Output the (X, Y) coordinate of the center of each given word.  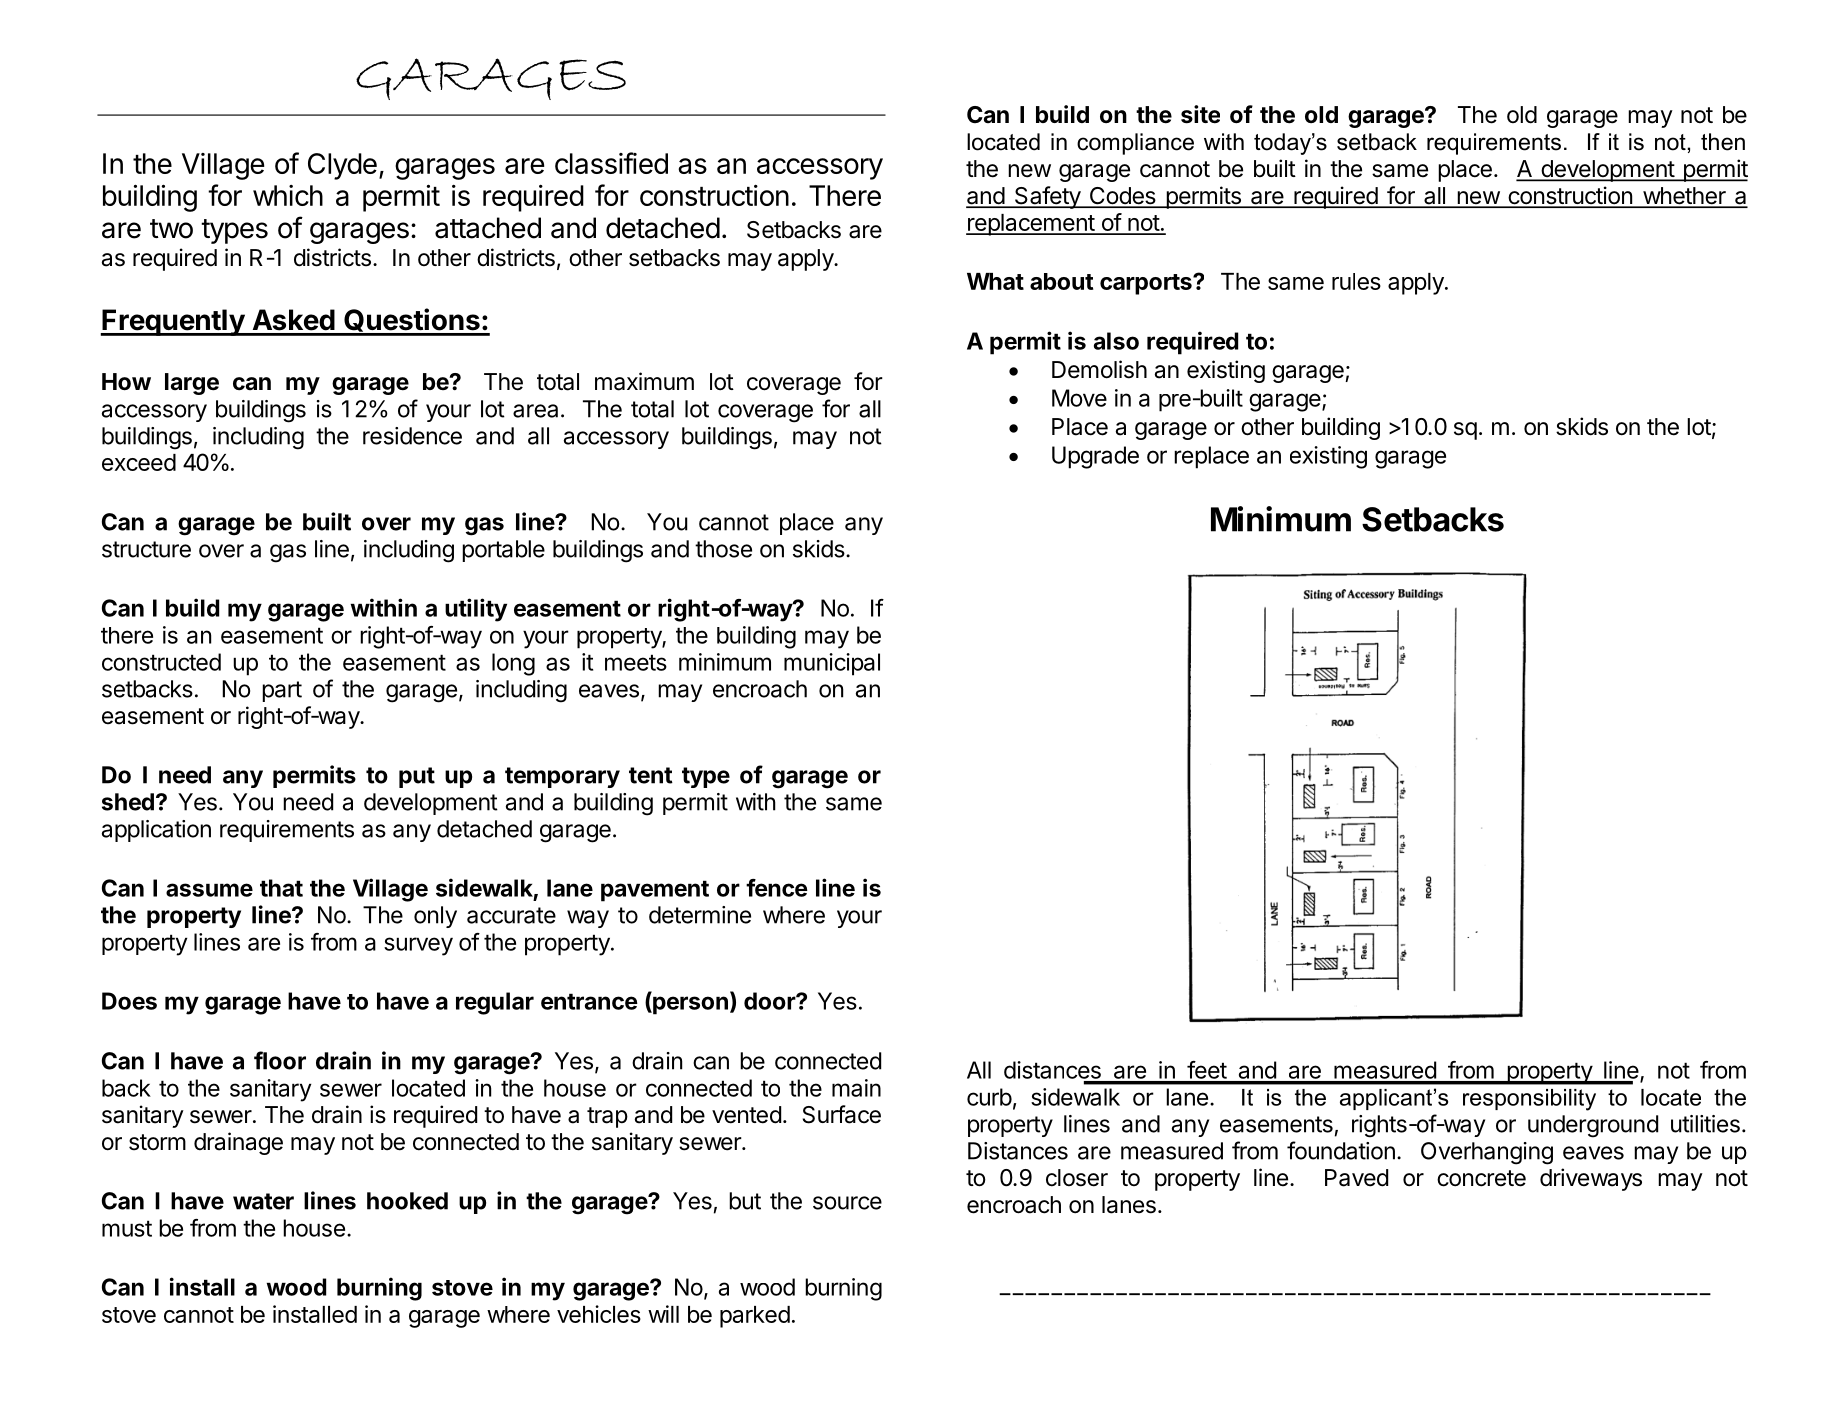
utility (476, 610)
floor (280, 1060)
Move (1079, 398)
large (192, 384)
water (263, 1201)
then (1723, 142)
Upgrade (1095, 457)
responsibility (1529, 1100)
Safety (1047, 197)
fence (777, 888)
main (856, 1088)
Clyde (342, 166)
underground (1593, 1126)
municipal (832, 664)
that (281, 888)
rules (1356, 281)
